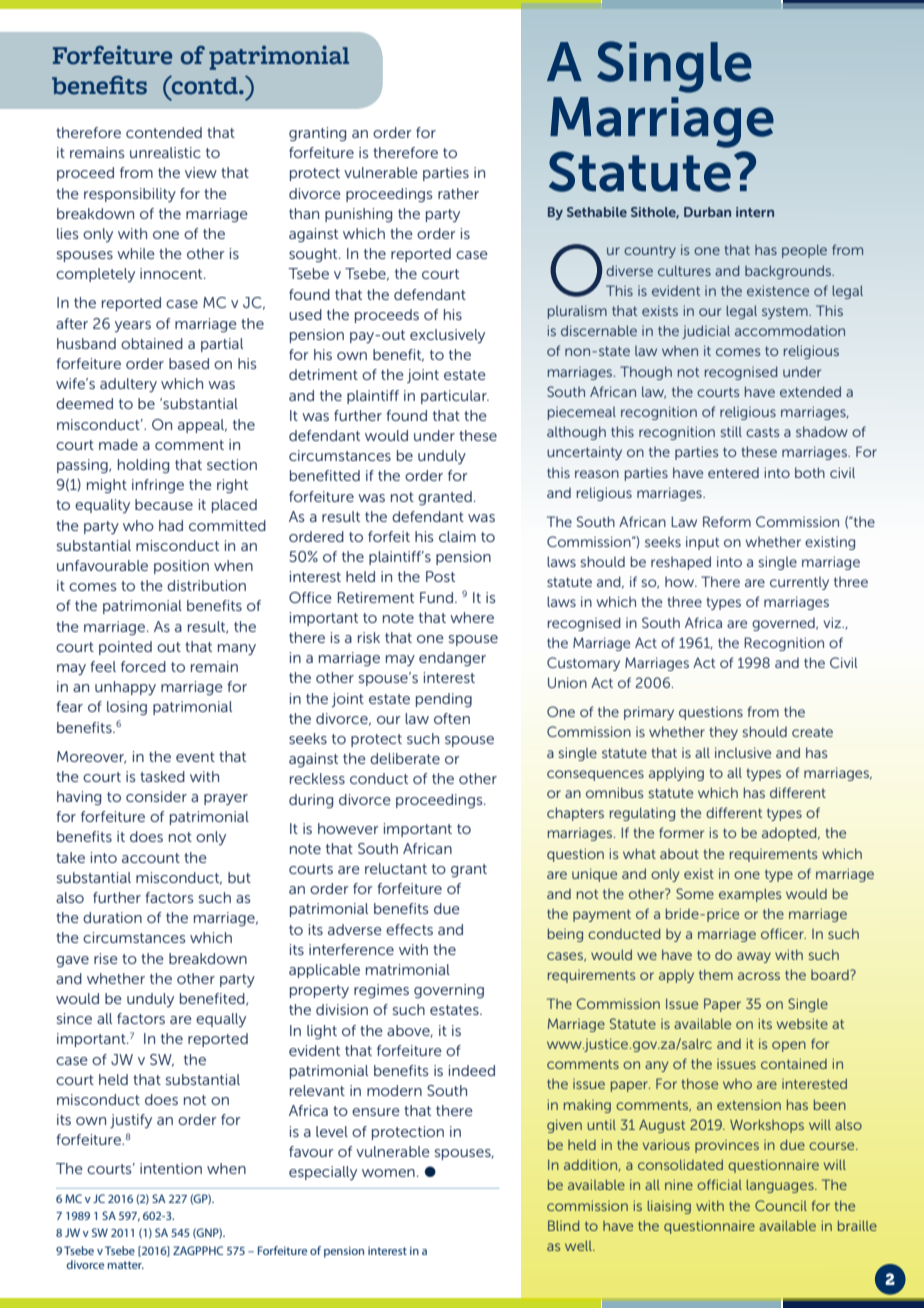  I want to click on they, so click(723, 733).
